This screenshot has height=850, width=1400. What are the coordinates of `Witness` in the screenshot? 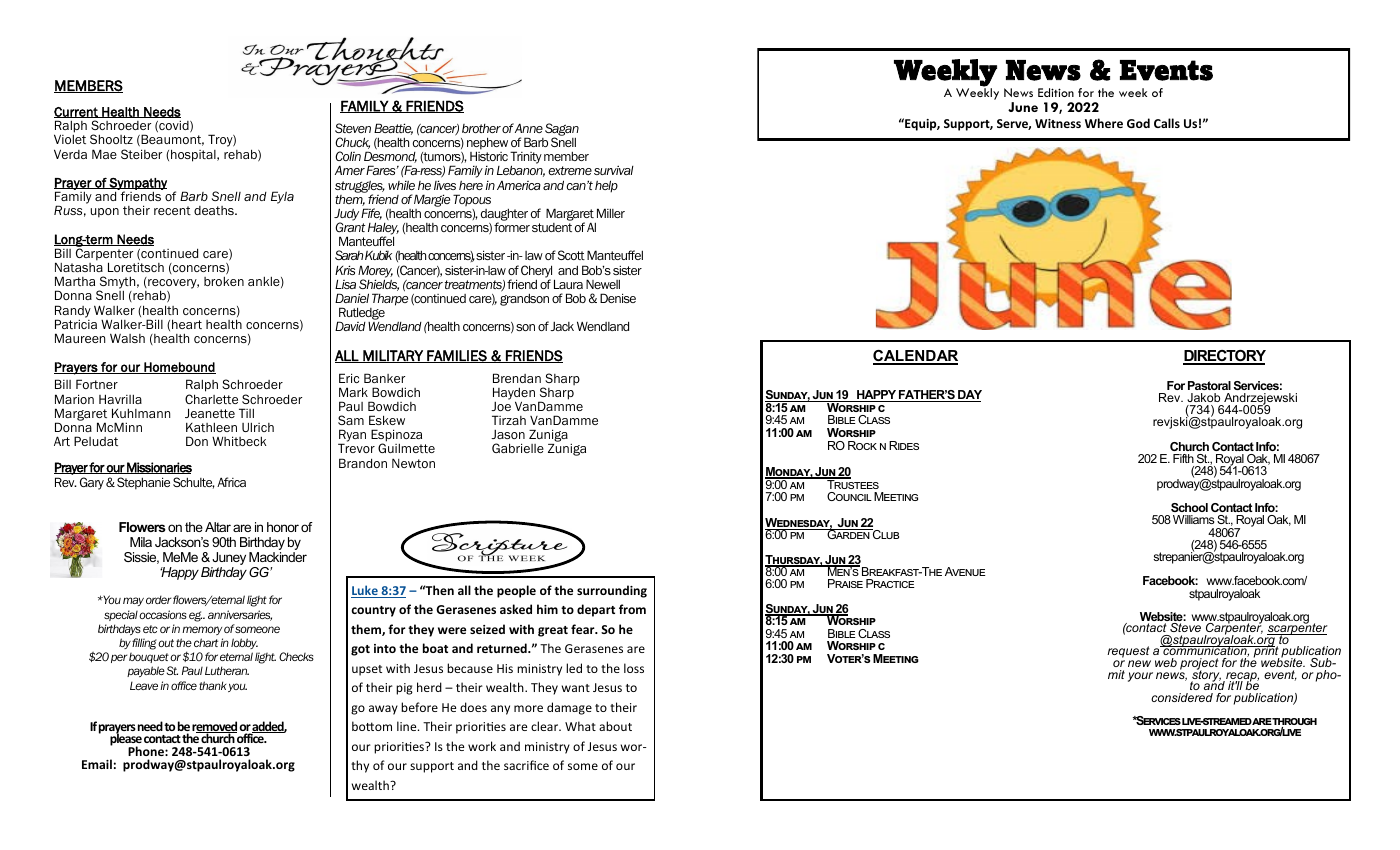 It's located at (1058, 123).
